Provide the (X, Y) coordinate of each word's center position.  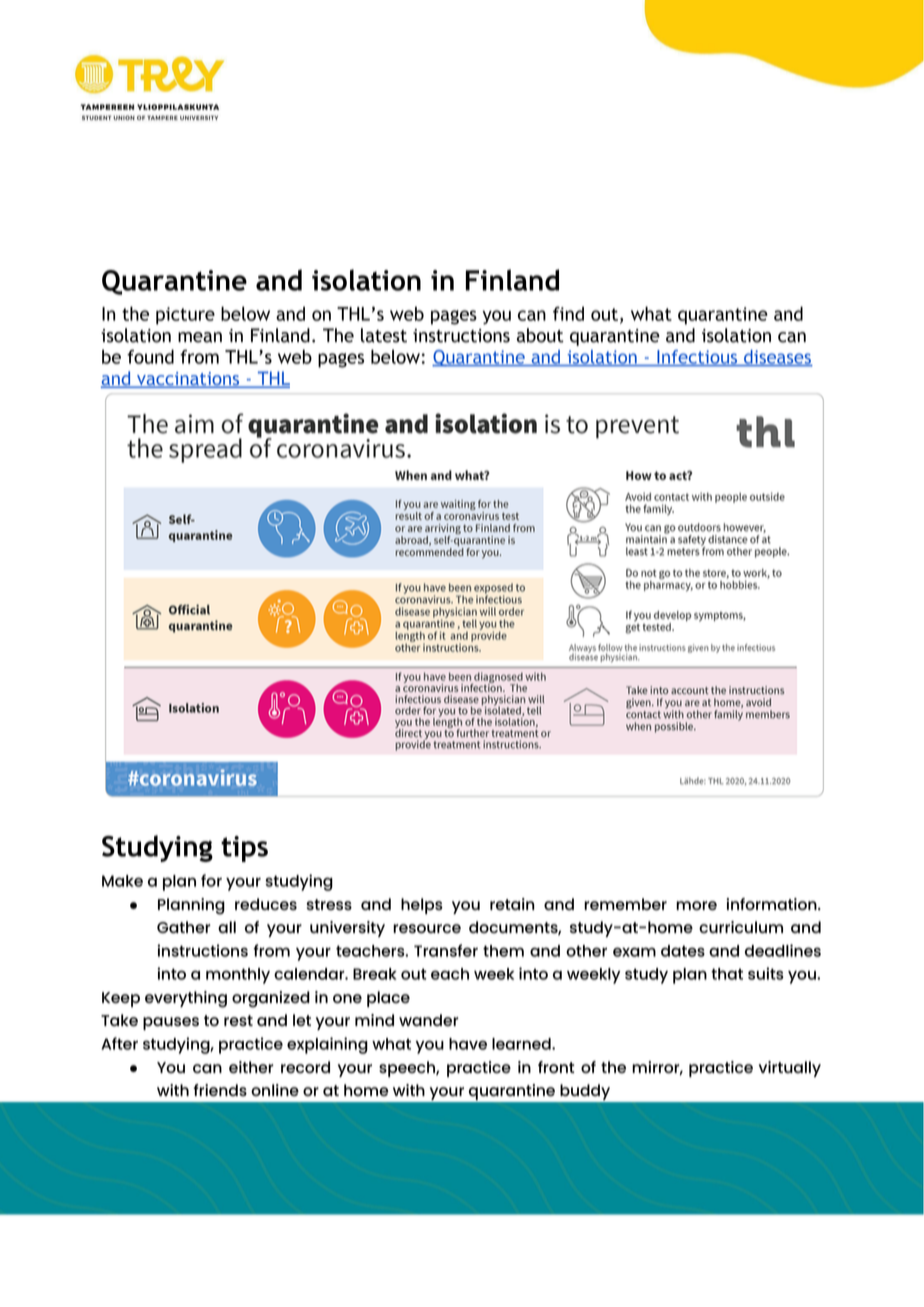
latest (384, 335)
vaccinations (188, 380)
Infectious (697, 358)
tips (244, 849)
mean (200, 337)
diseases (777, 358)
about (540, 335)
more (696, 905)
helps (422, 906)
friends (220, 1090)
